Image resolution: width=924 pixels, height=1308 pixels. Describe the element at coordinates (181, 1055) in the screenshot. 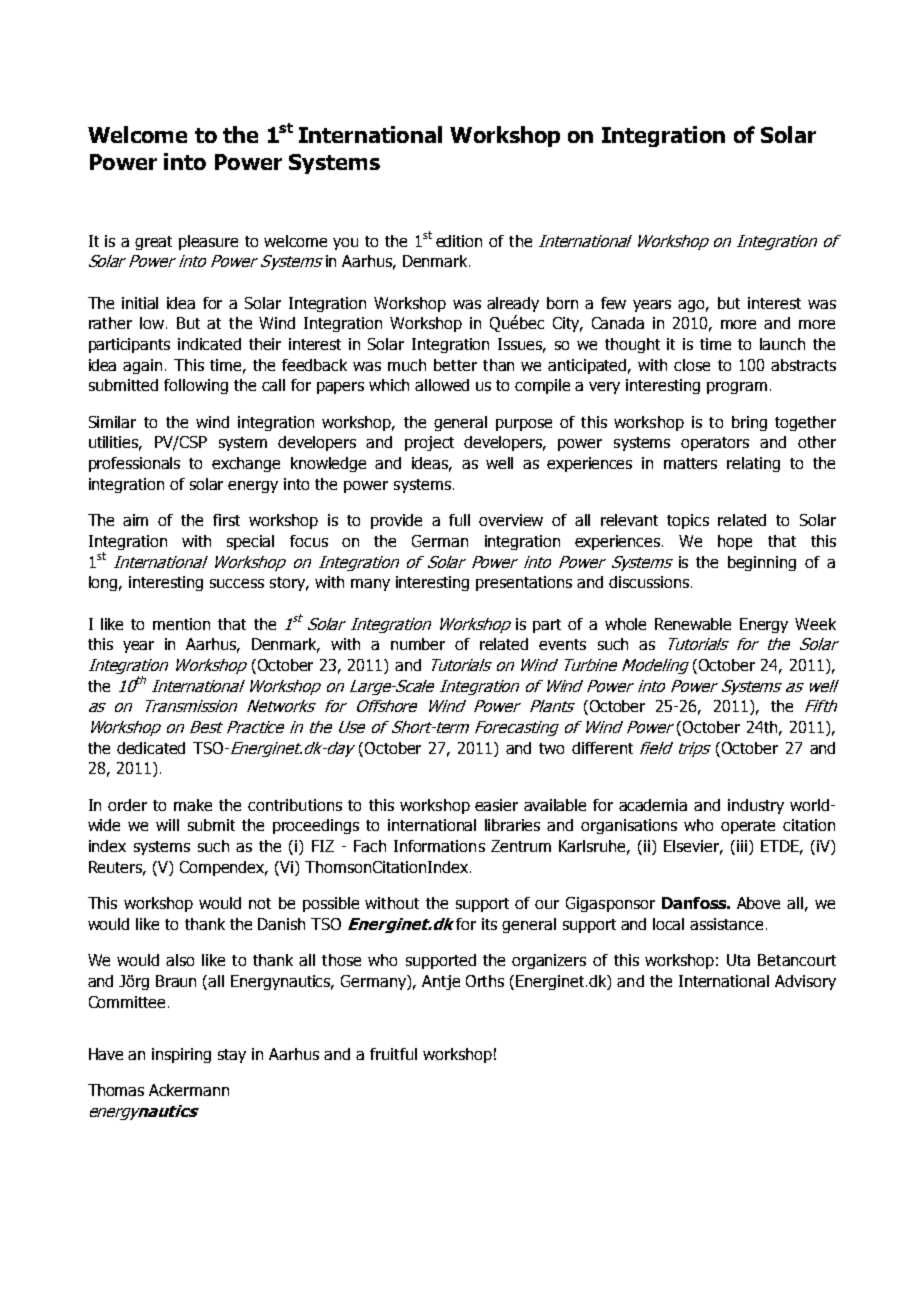

I see `inspiring` at that location.
